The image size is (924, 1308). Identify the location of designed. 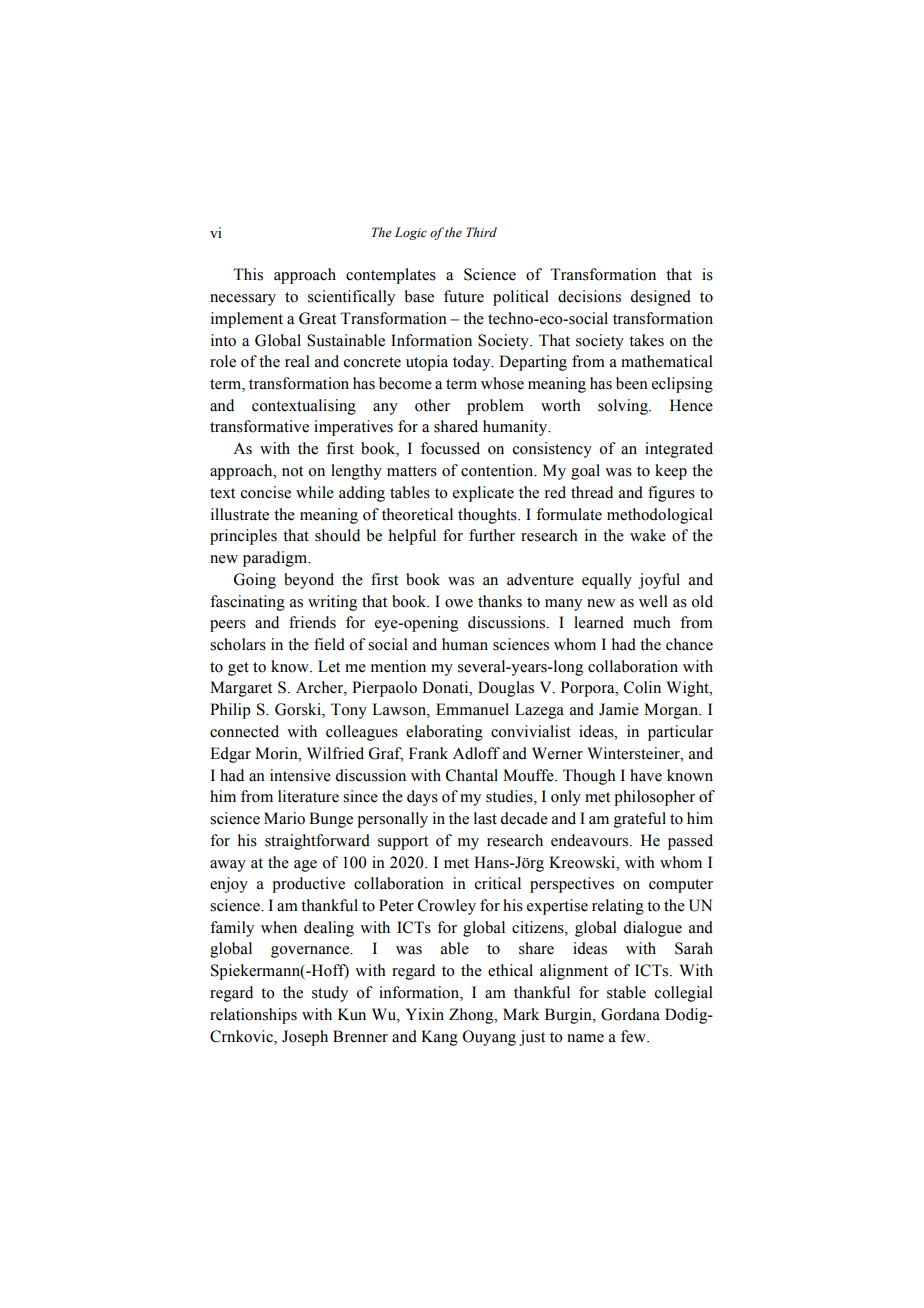
(660, 298).
